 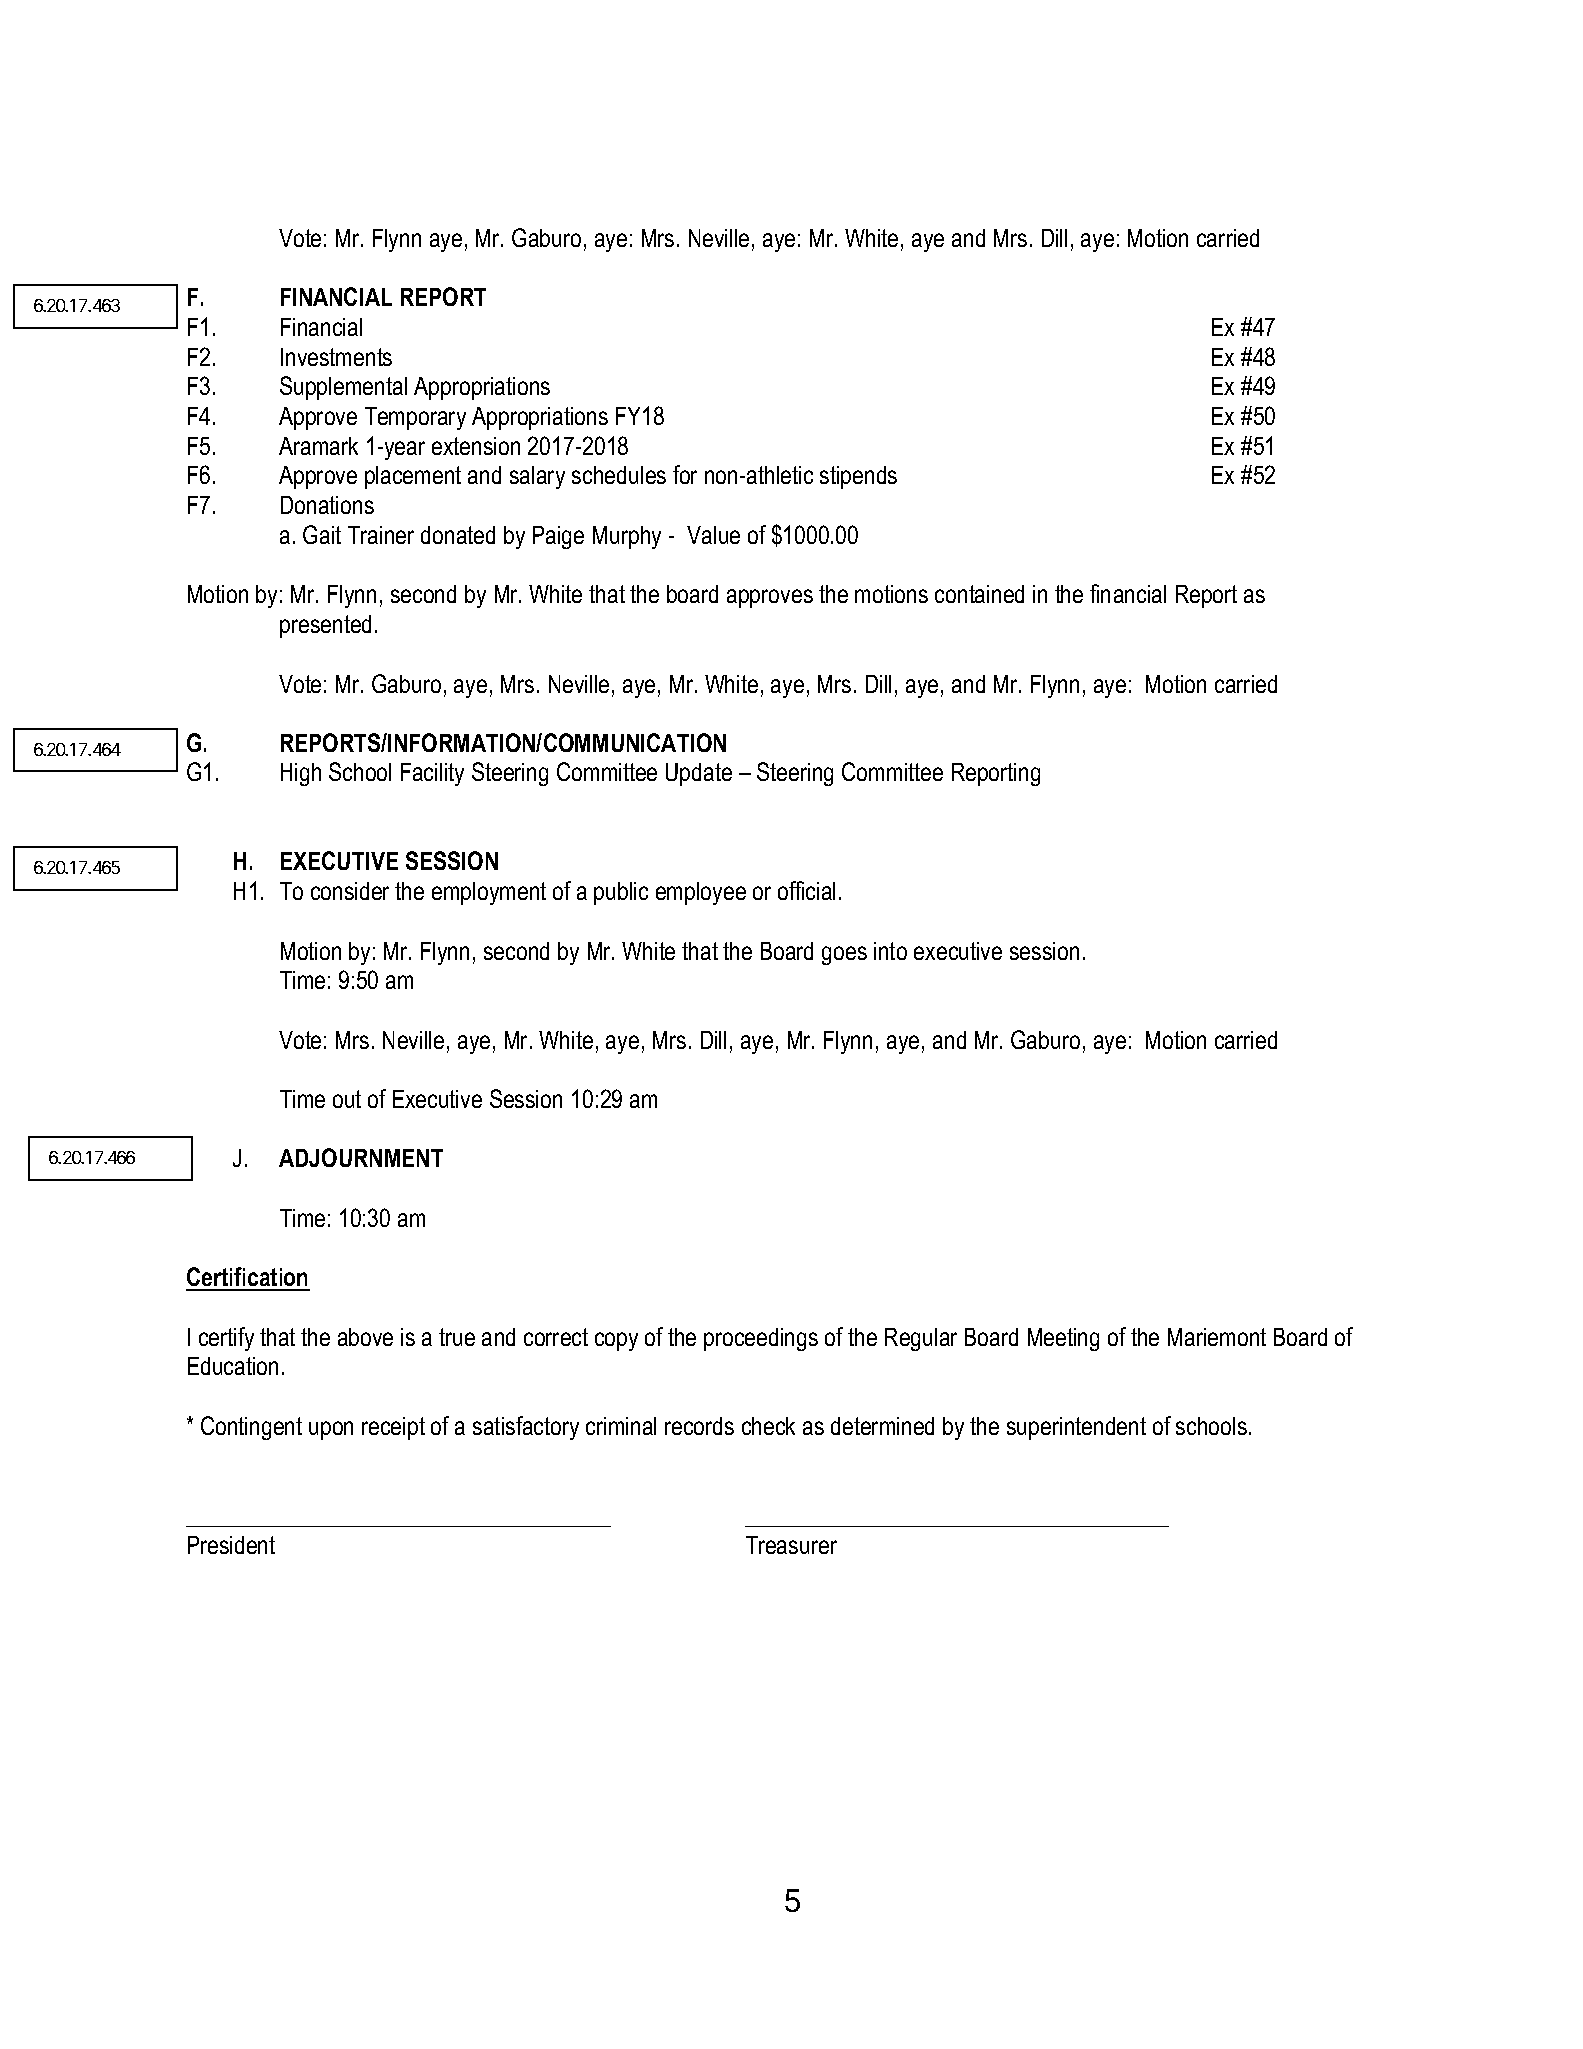 What do you see at coordinates (699, 774) in the page?
I see `Update` at bounding box center [699, 774].
